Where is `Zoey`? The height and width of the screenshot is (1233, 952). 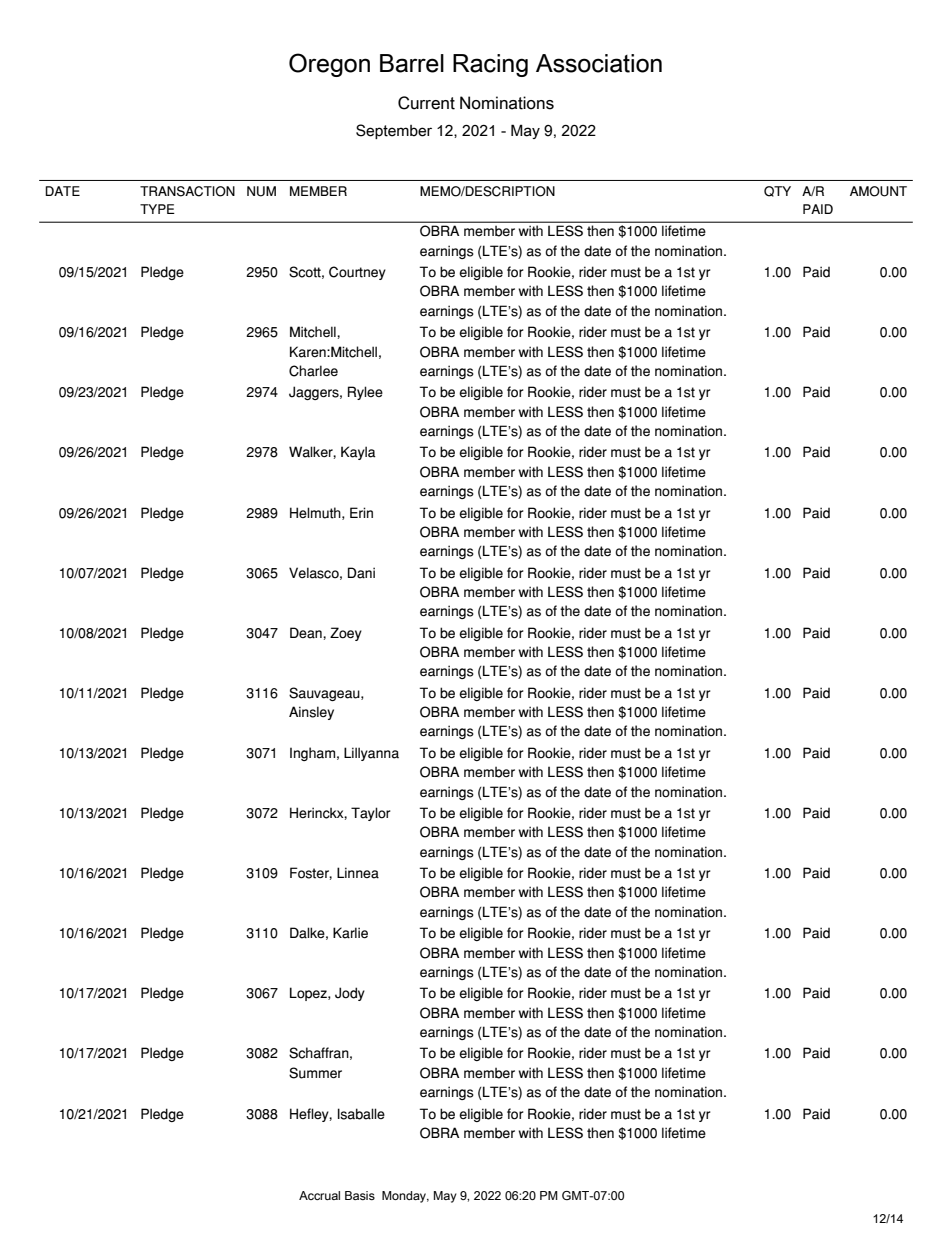
Zoey is located at coordinates (346, 634).
